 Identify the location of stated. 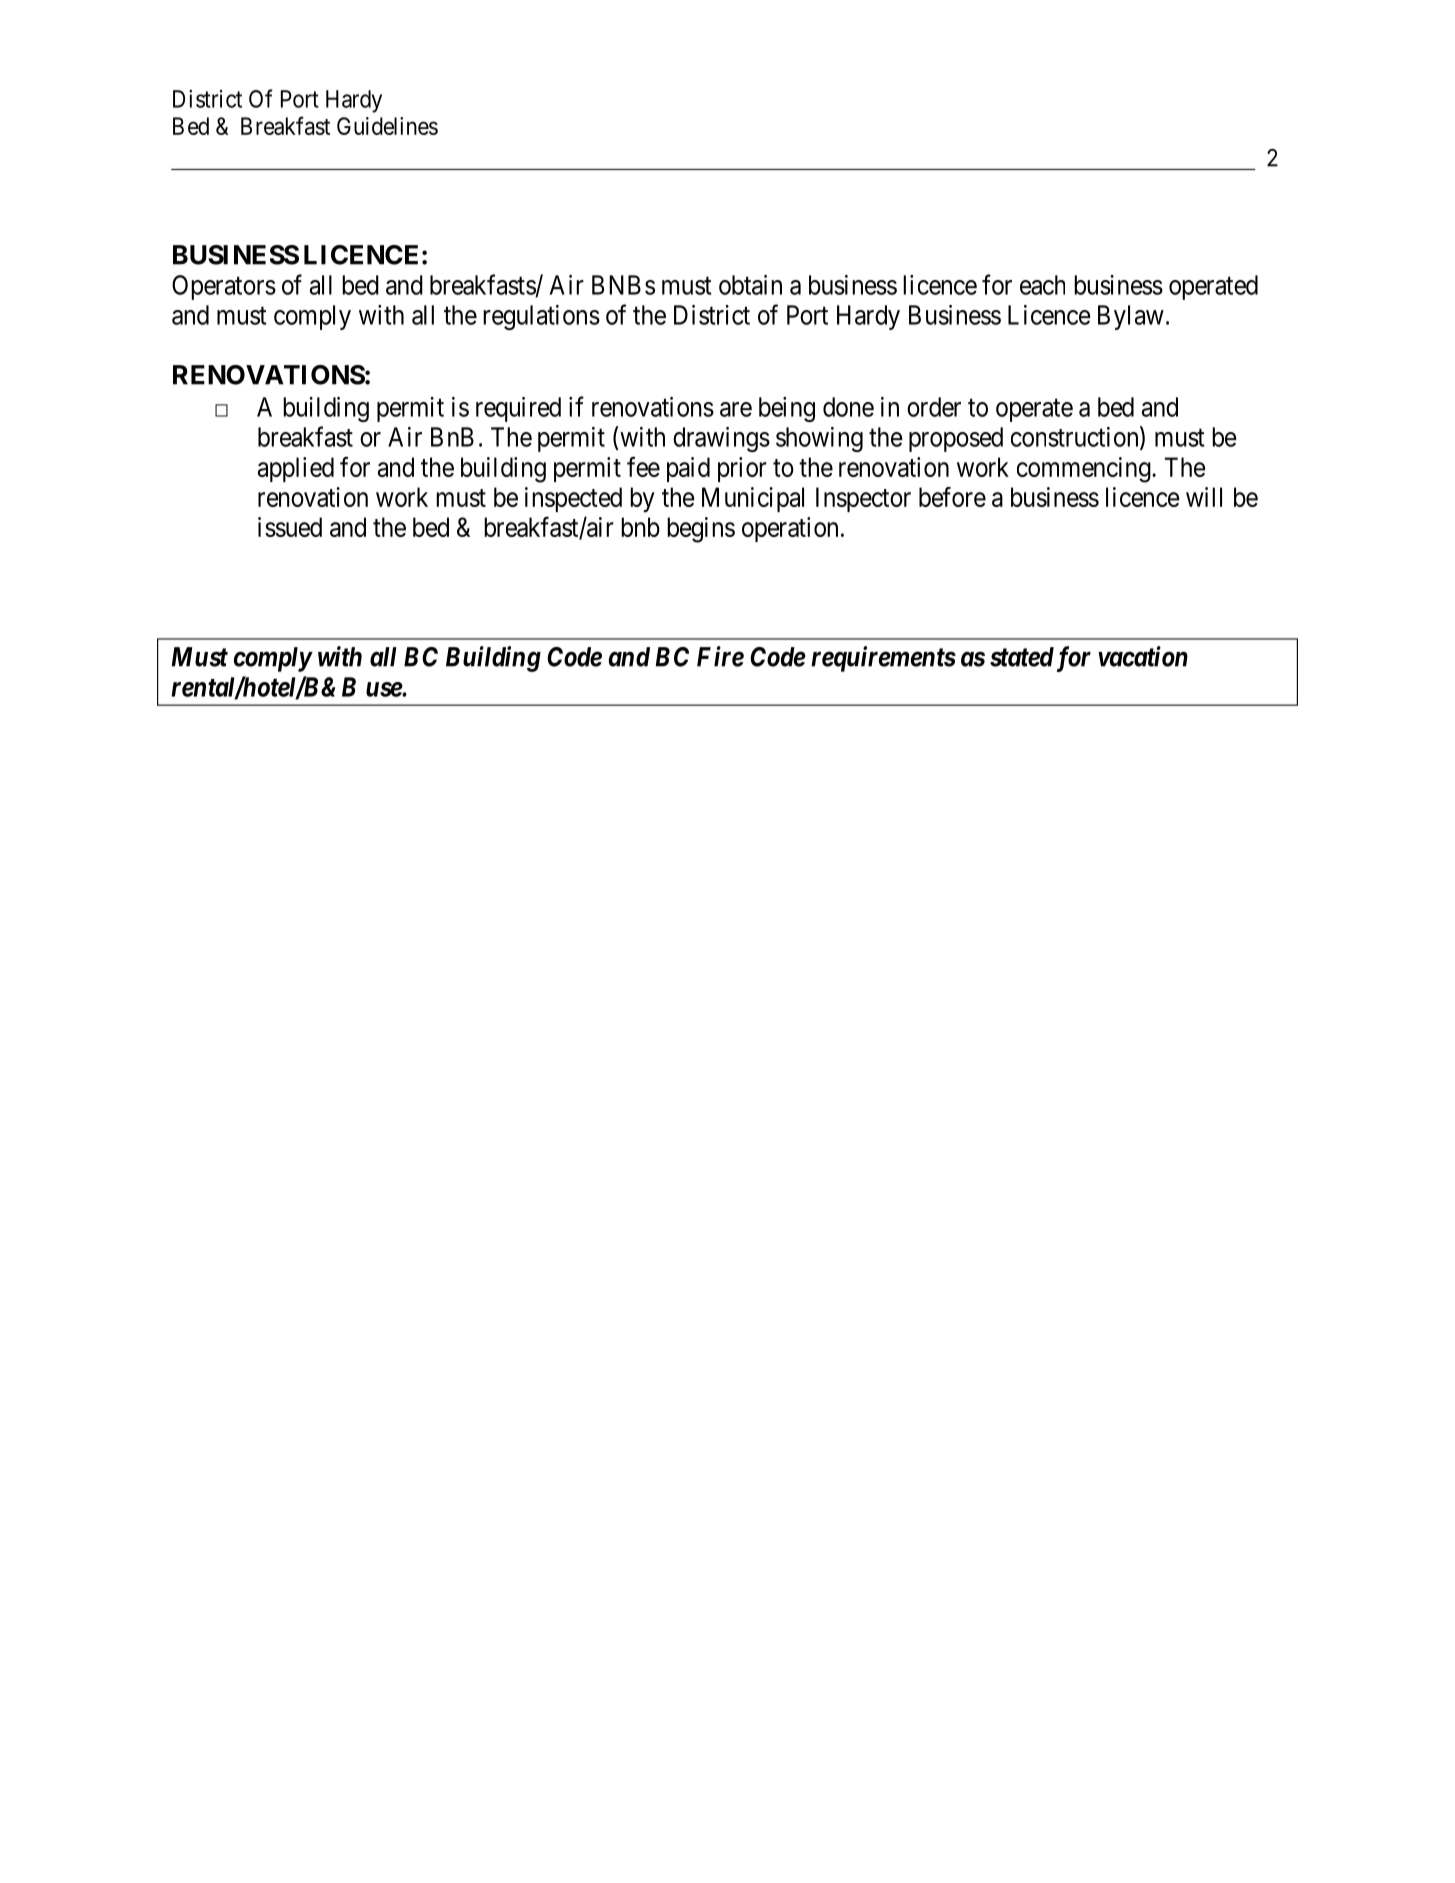
(1022, 657).
